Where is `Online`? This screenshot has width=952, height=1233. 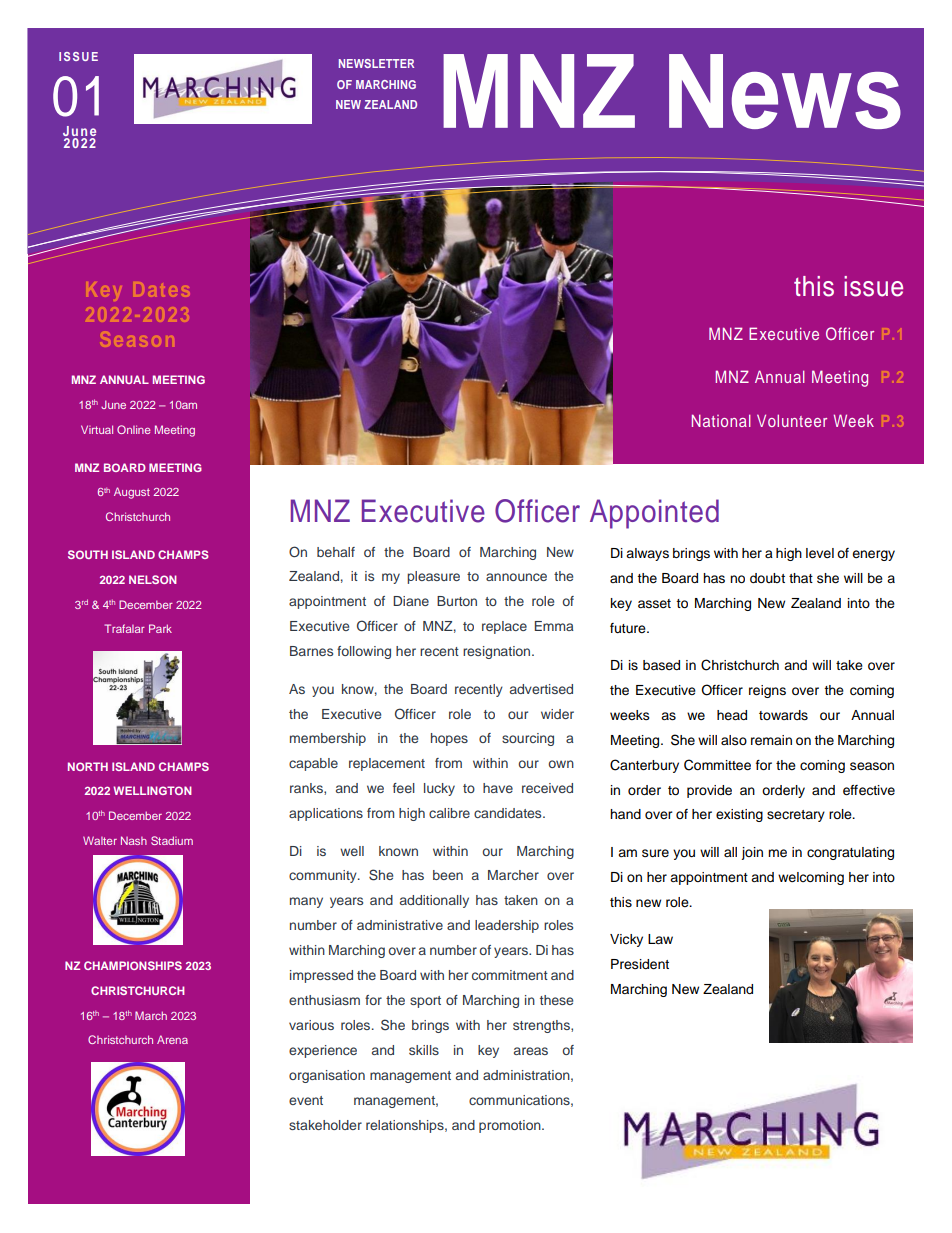 Online is located at coordinates (134, 429).
